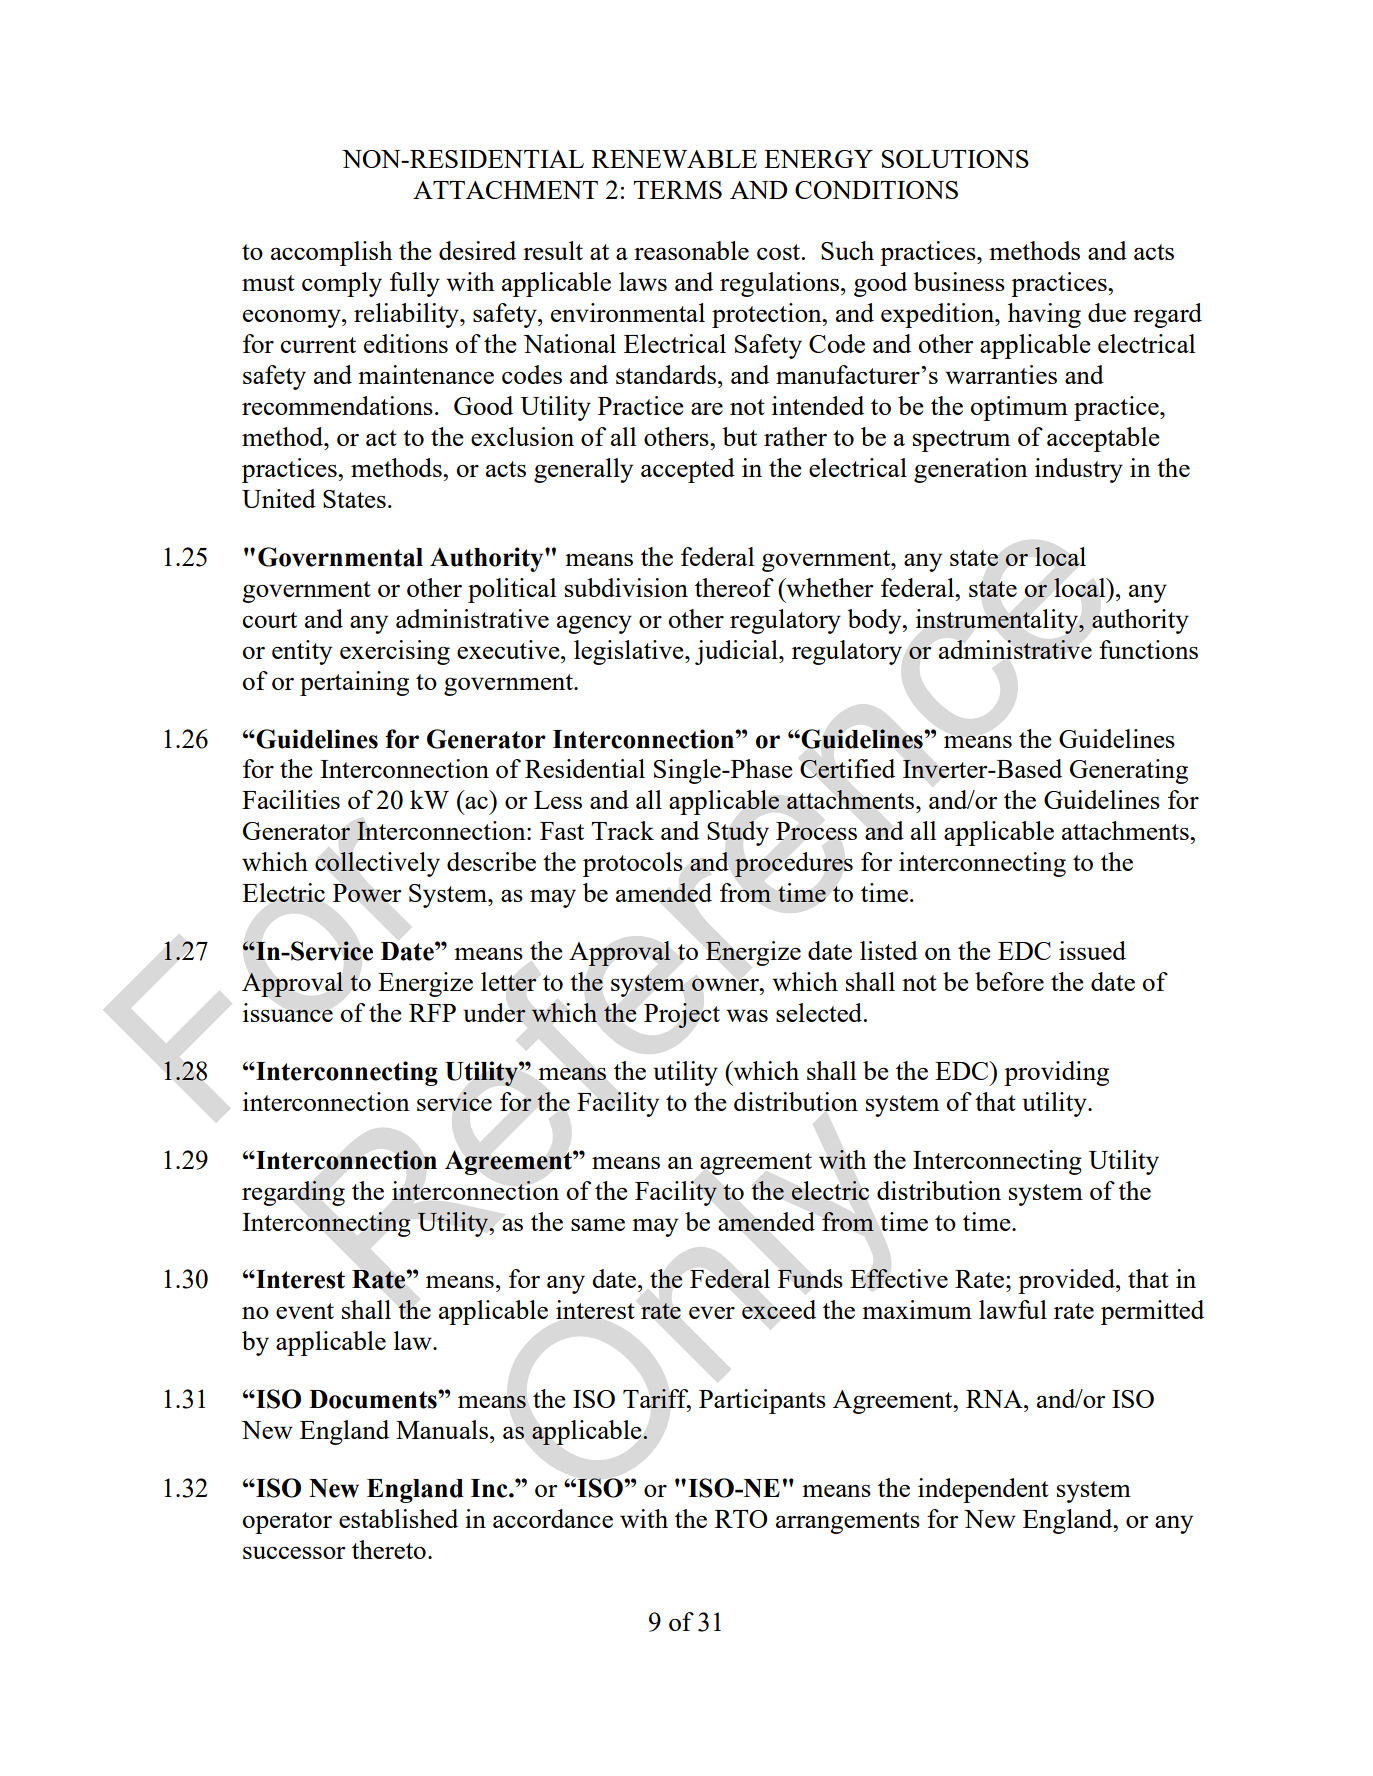 Image resolution: width=1373 pixels, height=1776 pixels. What do you see at coordinates (398, 1518) in the page?
I see `established` at bounding box center [398, 1518].
